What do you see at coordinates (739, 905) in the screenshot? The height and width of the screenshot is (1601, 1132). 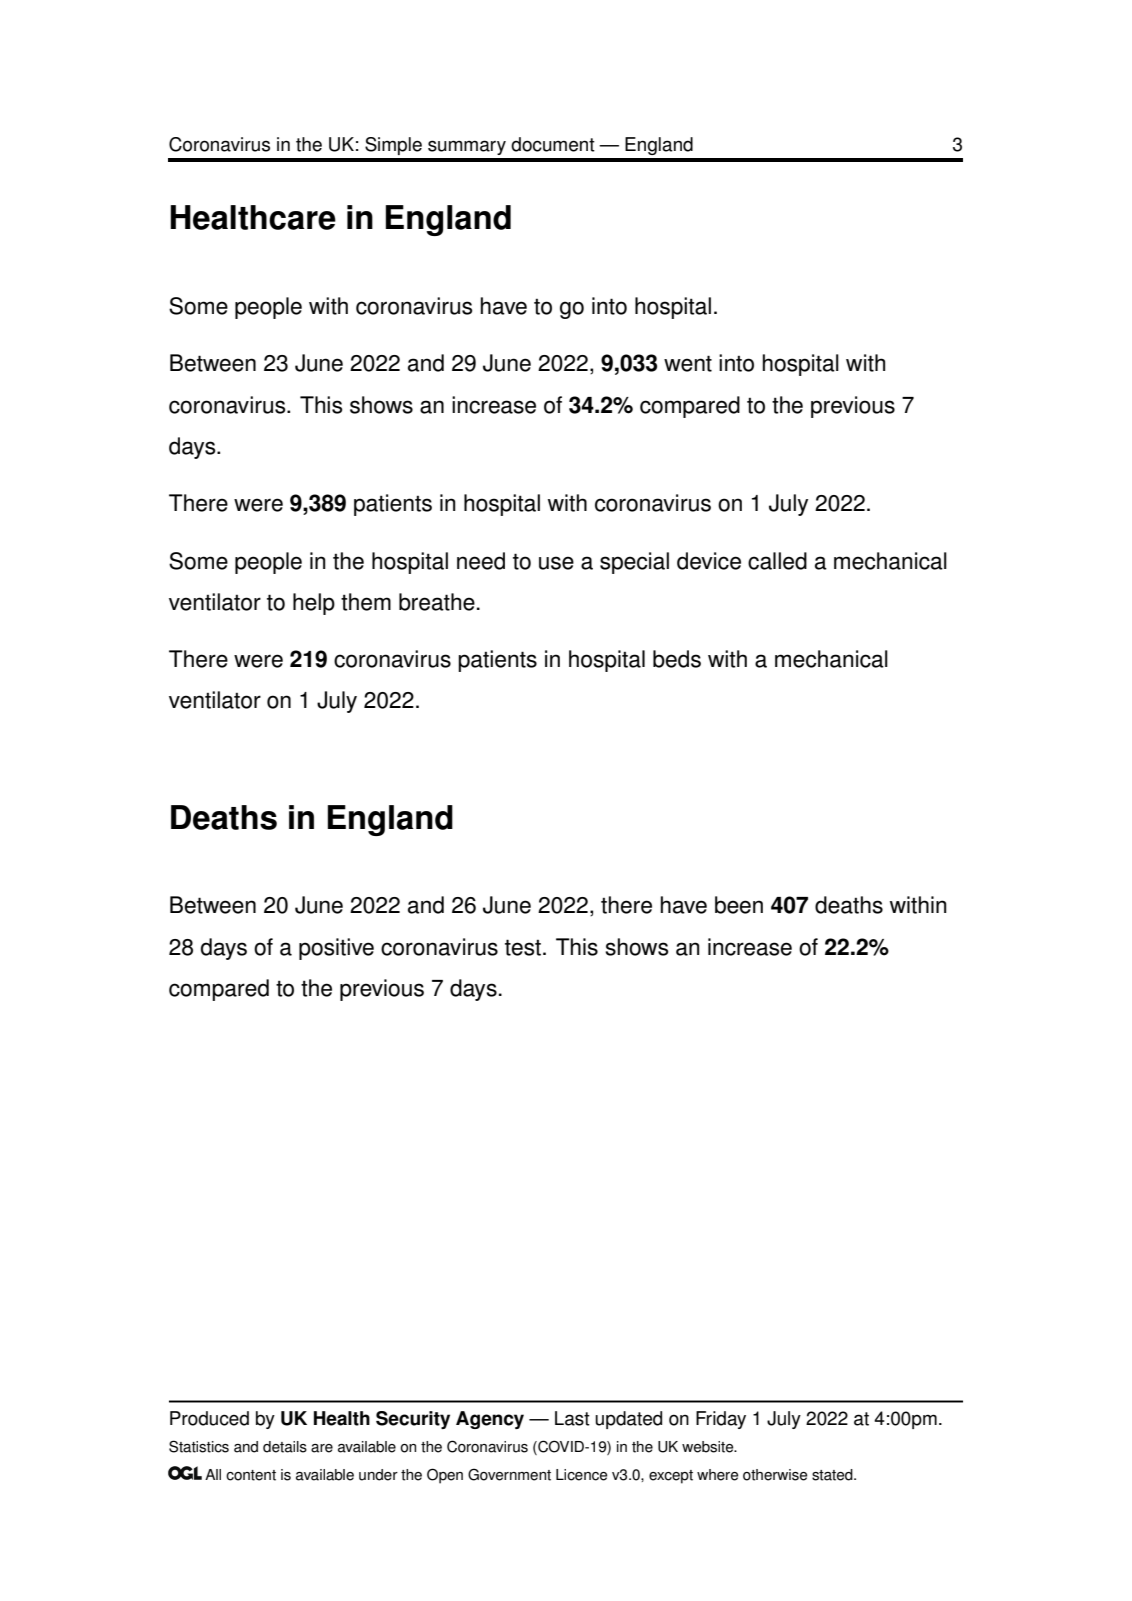 I see `been` at bounding box center [739, 905].
